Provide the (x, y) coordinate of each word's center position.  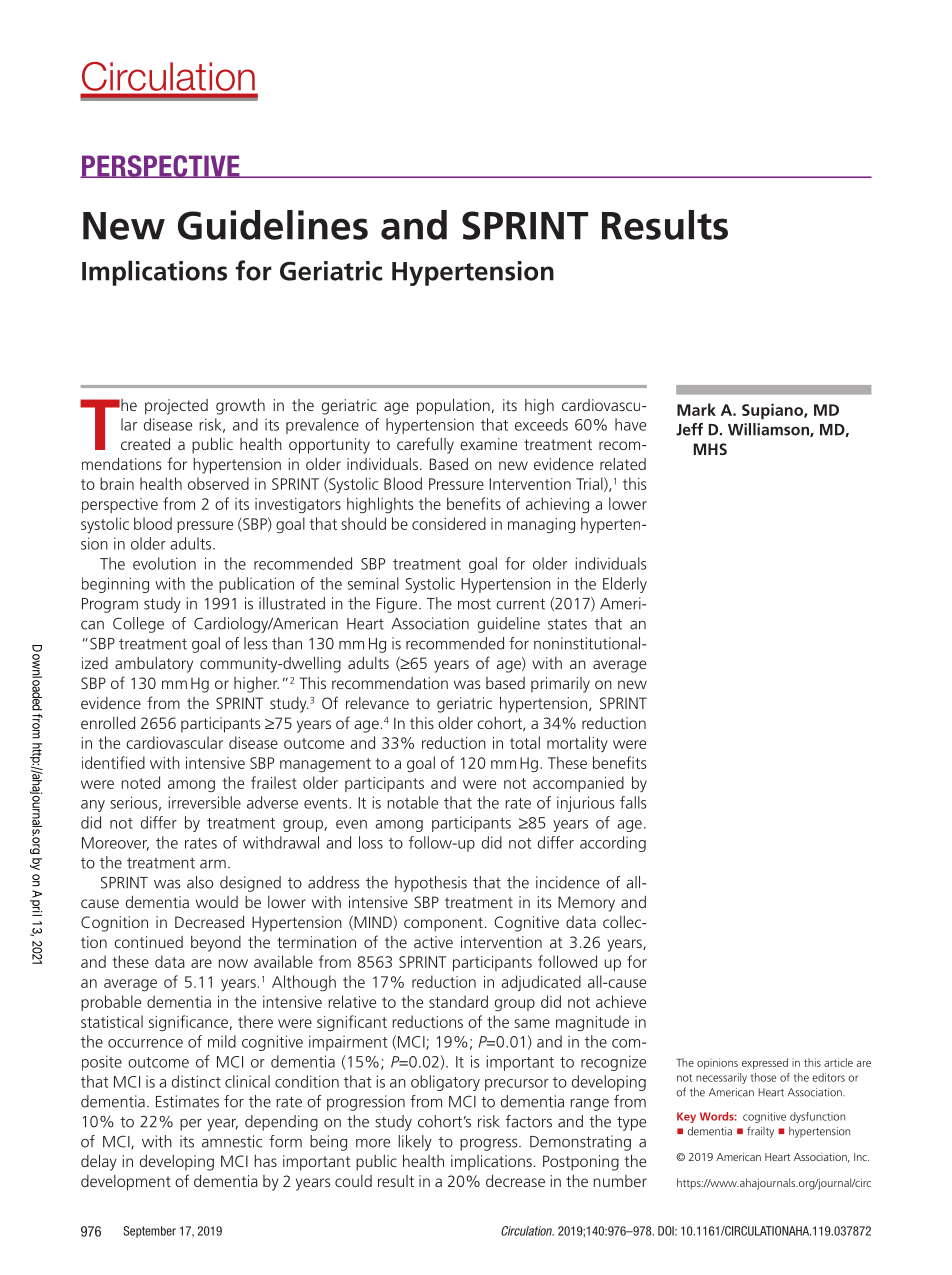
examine (488, 444)
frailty (760, 1132)
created (145, 444)
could (353, 1181)
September (149, 1232)
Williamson (769, 430)
